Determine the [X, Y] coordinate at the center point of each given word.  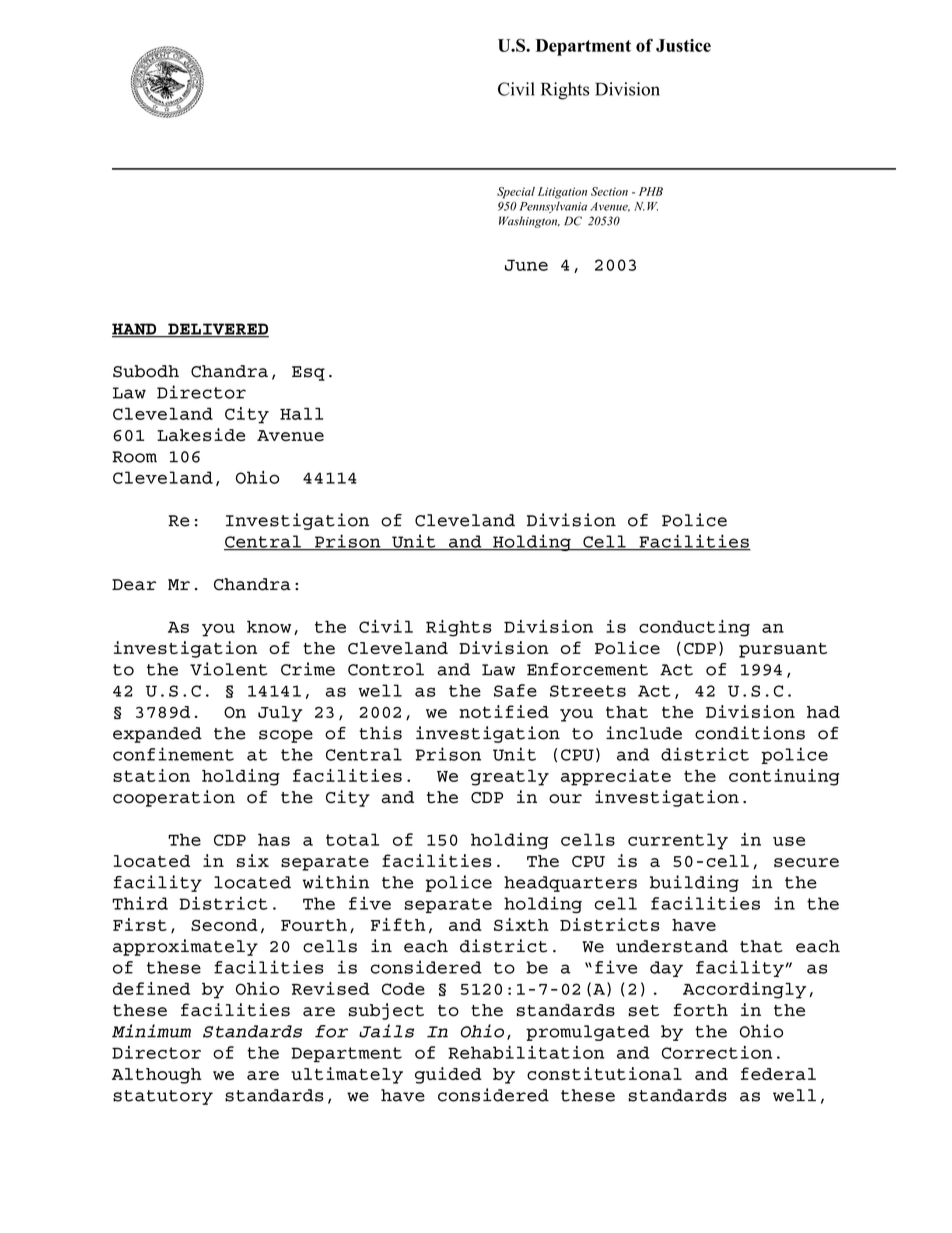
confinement [173, 754]
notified [504, 711]
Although [157, 1076]
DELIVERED [217, 330]
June [526, 265]
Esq [308, 373]
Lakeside [201, 434]
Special [516, 193]
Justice [683, 45]
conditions [750, 733]
